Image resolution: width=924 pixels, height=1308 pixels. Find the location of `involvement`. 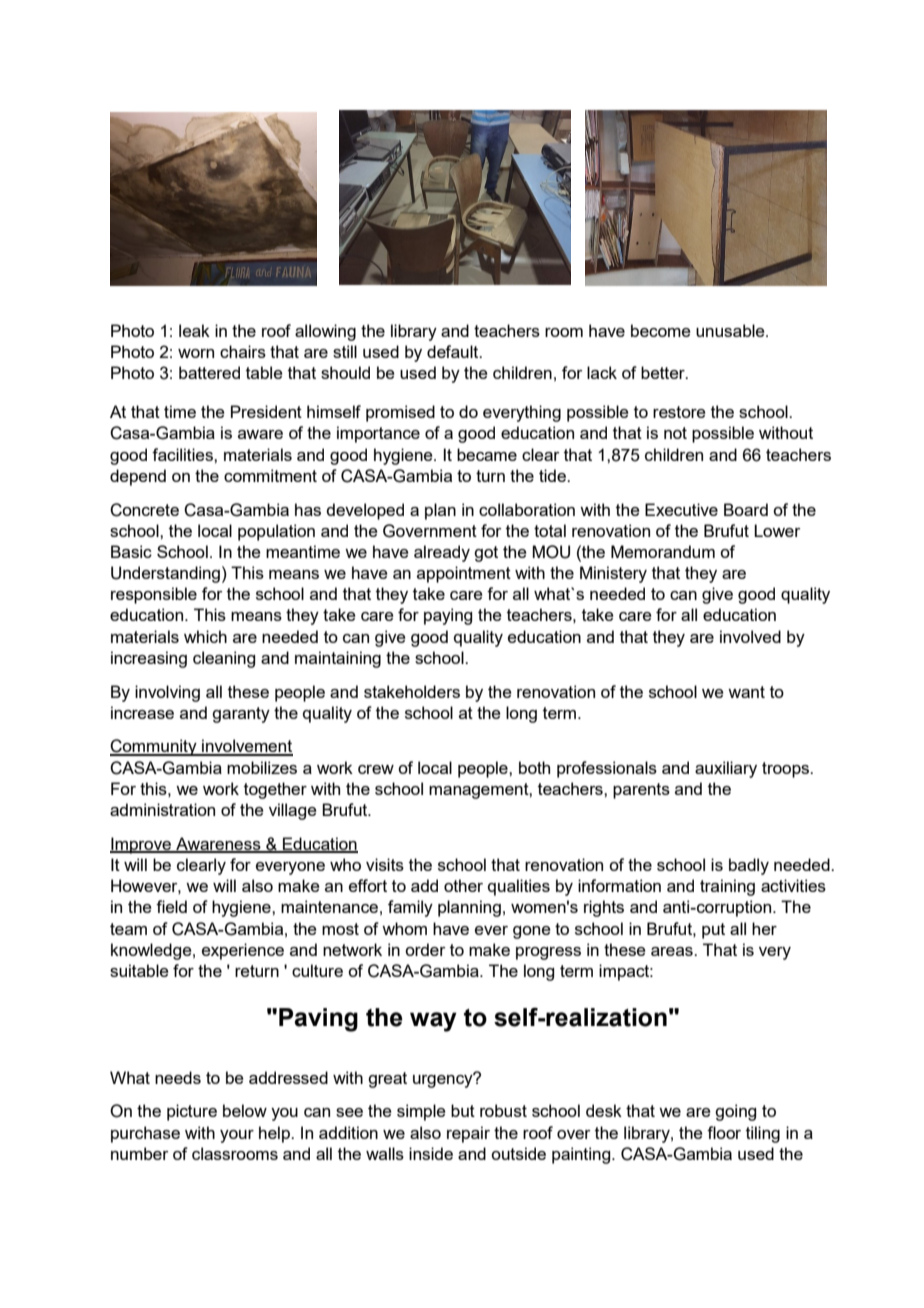

involvement is located at coordinates (246, 747).
